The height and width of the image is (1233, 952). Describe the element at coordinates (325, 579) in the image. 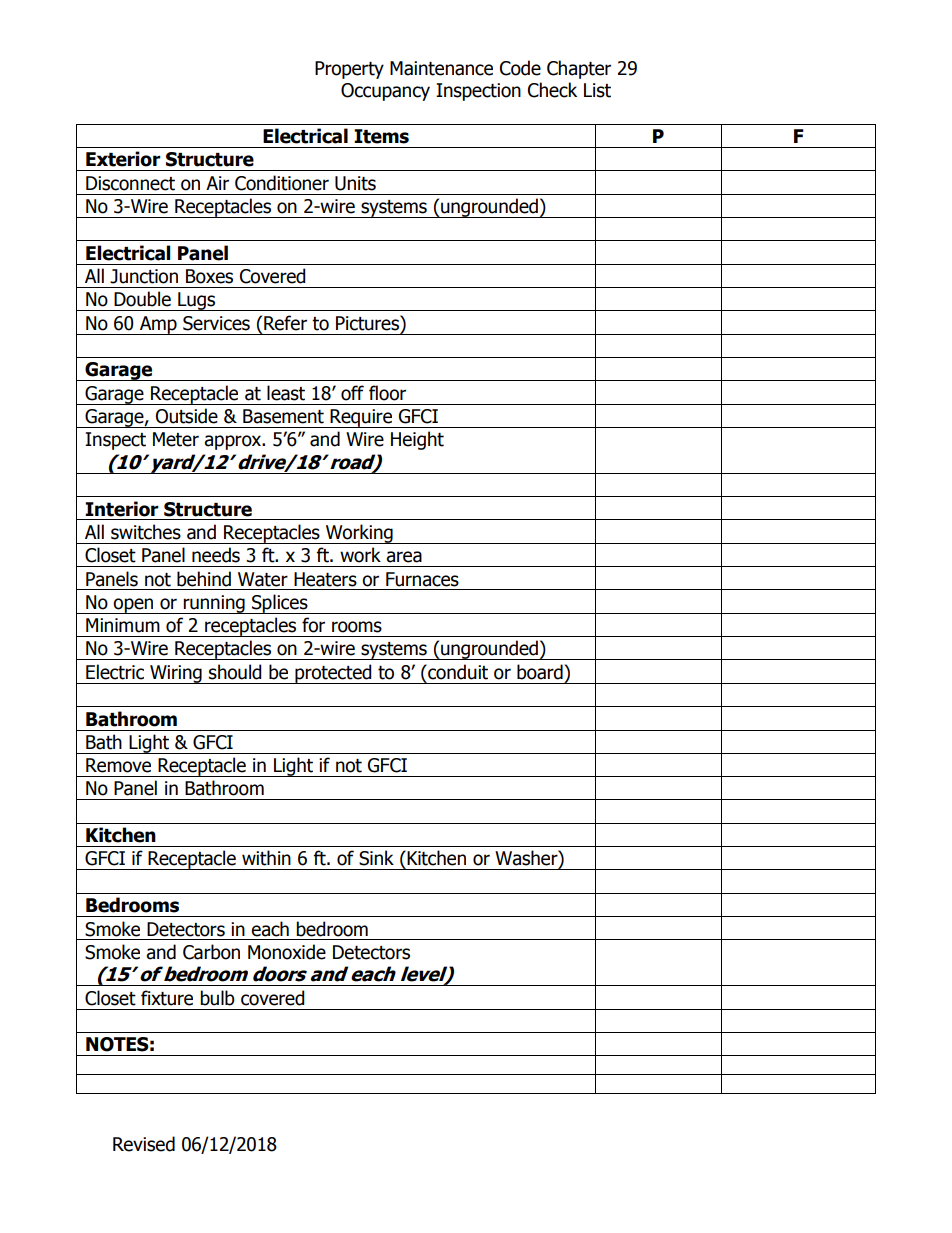

I see `Heaters` at that location.
